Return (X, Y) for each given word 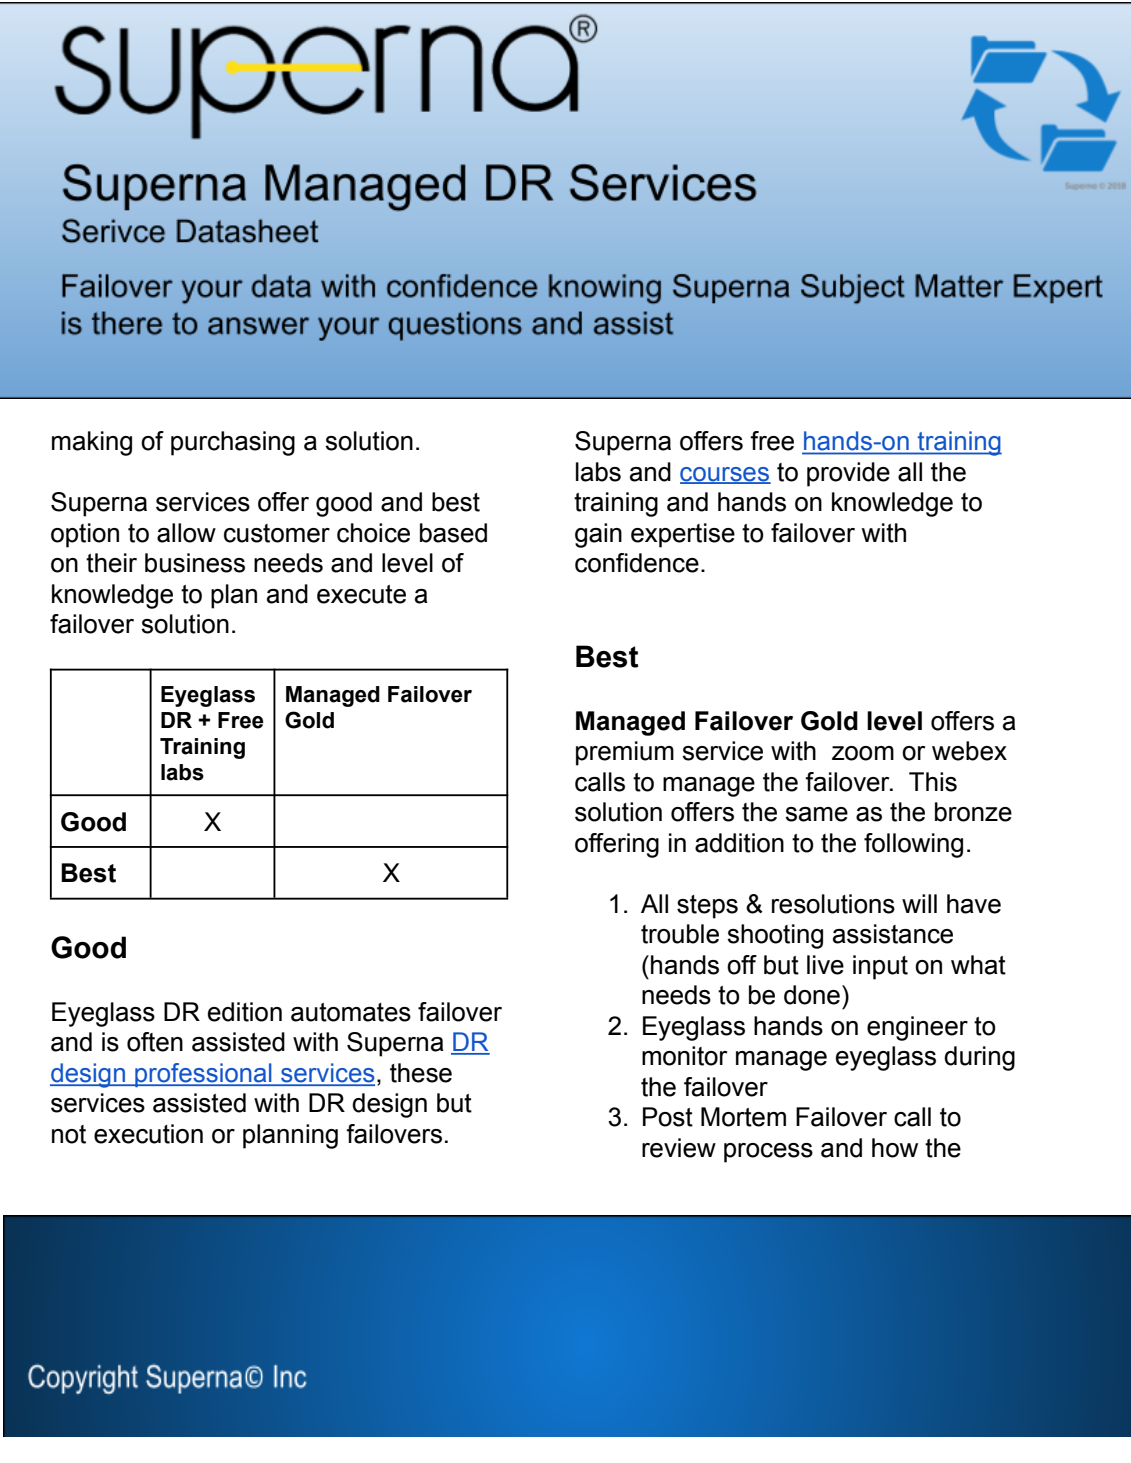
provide (848, 474)
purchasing (233, 443)
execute (361, 594)
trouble (680, 934)
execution (148, 1134)
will (919, 903)
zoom (863, 753)
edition (245, 1012)
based (453, 533)
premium (625, 753)
